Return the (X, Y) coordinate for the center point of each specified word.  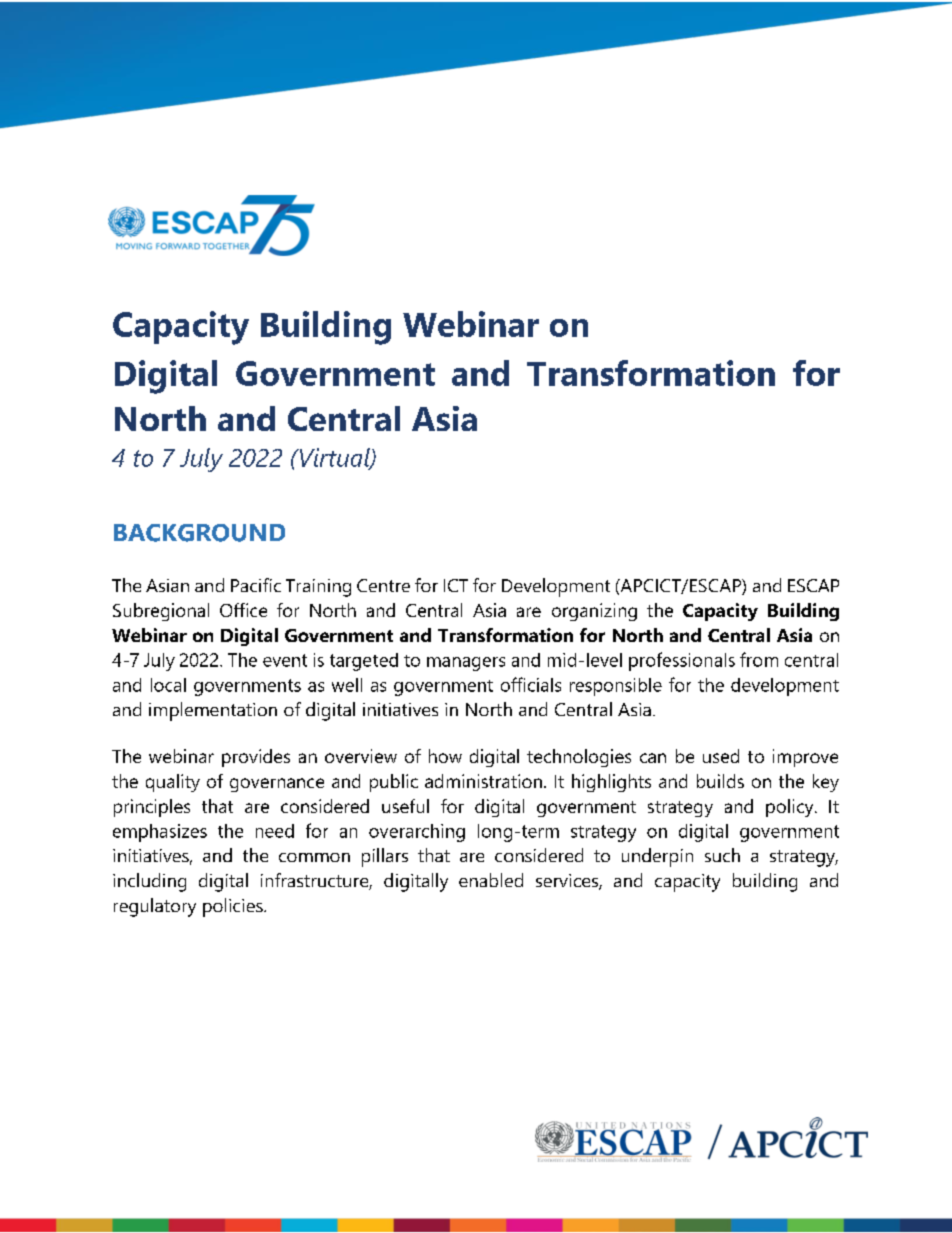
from (759, 659)
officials (531, 684)
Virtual (334, 458)
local (168, 685)
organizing (594, 612)
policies (234, 907)
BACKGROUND (199, 533)
